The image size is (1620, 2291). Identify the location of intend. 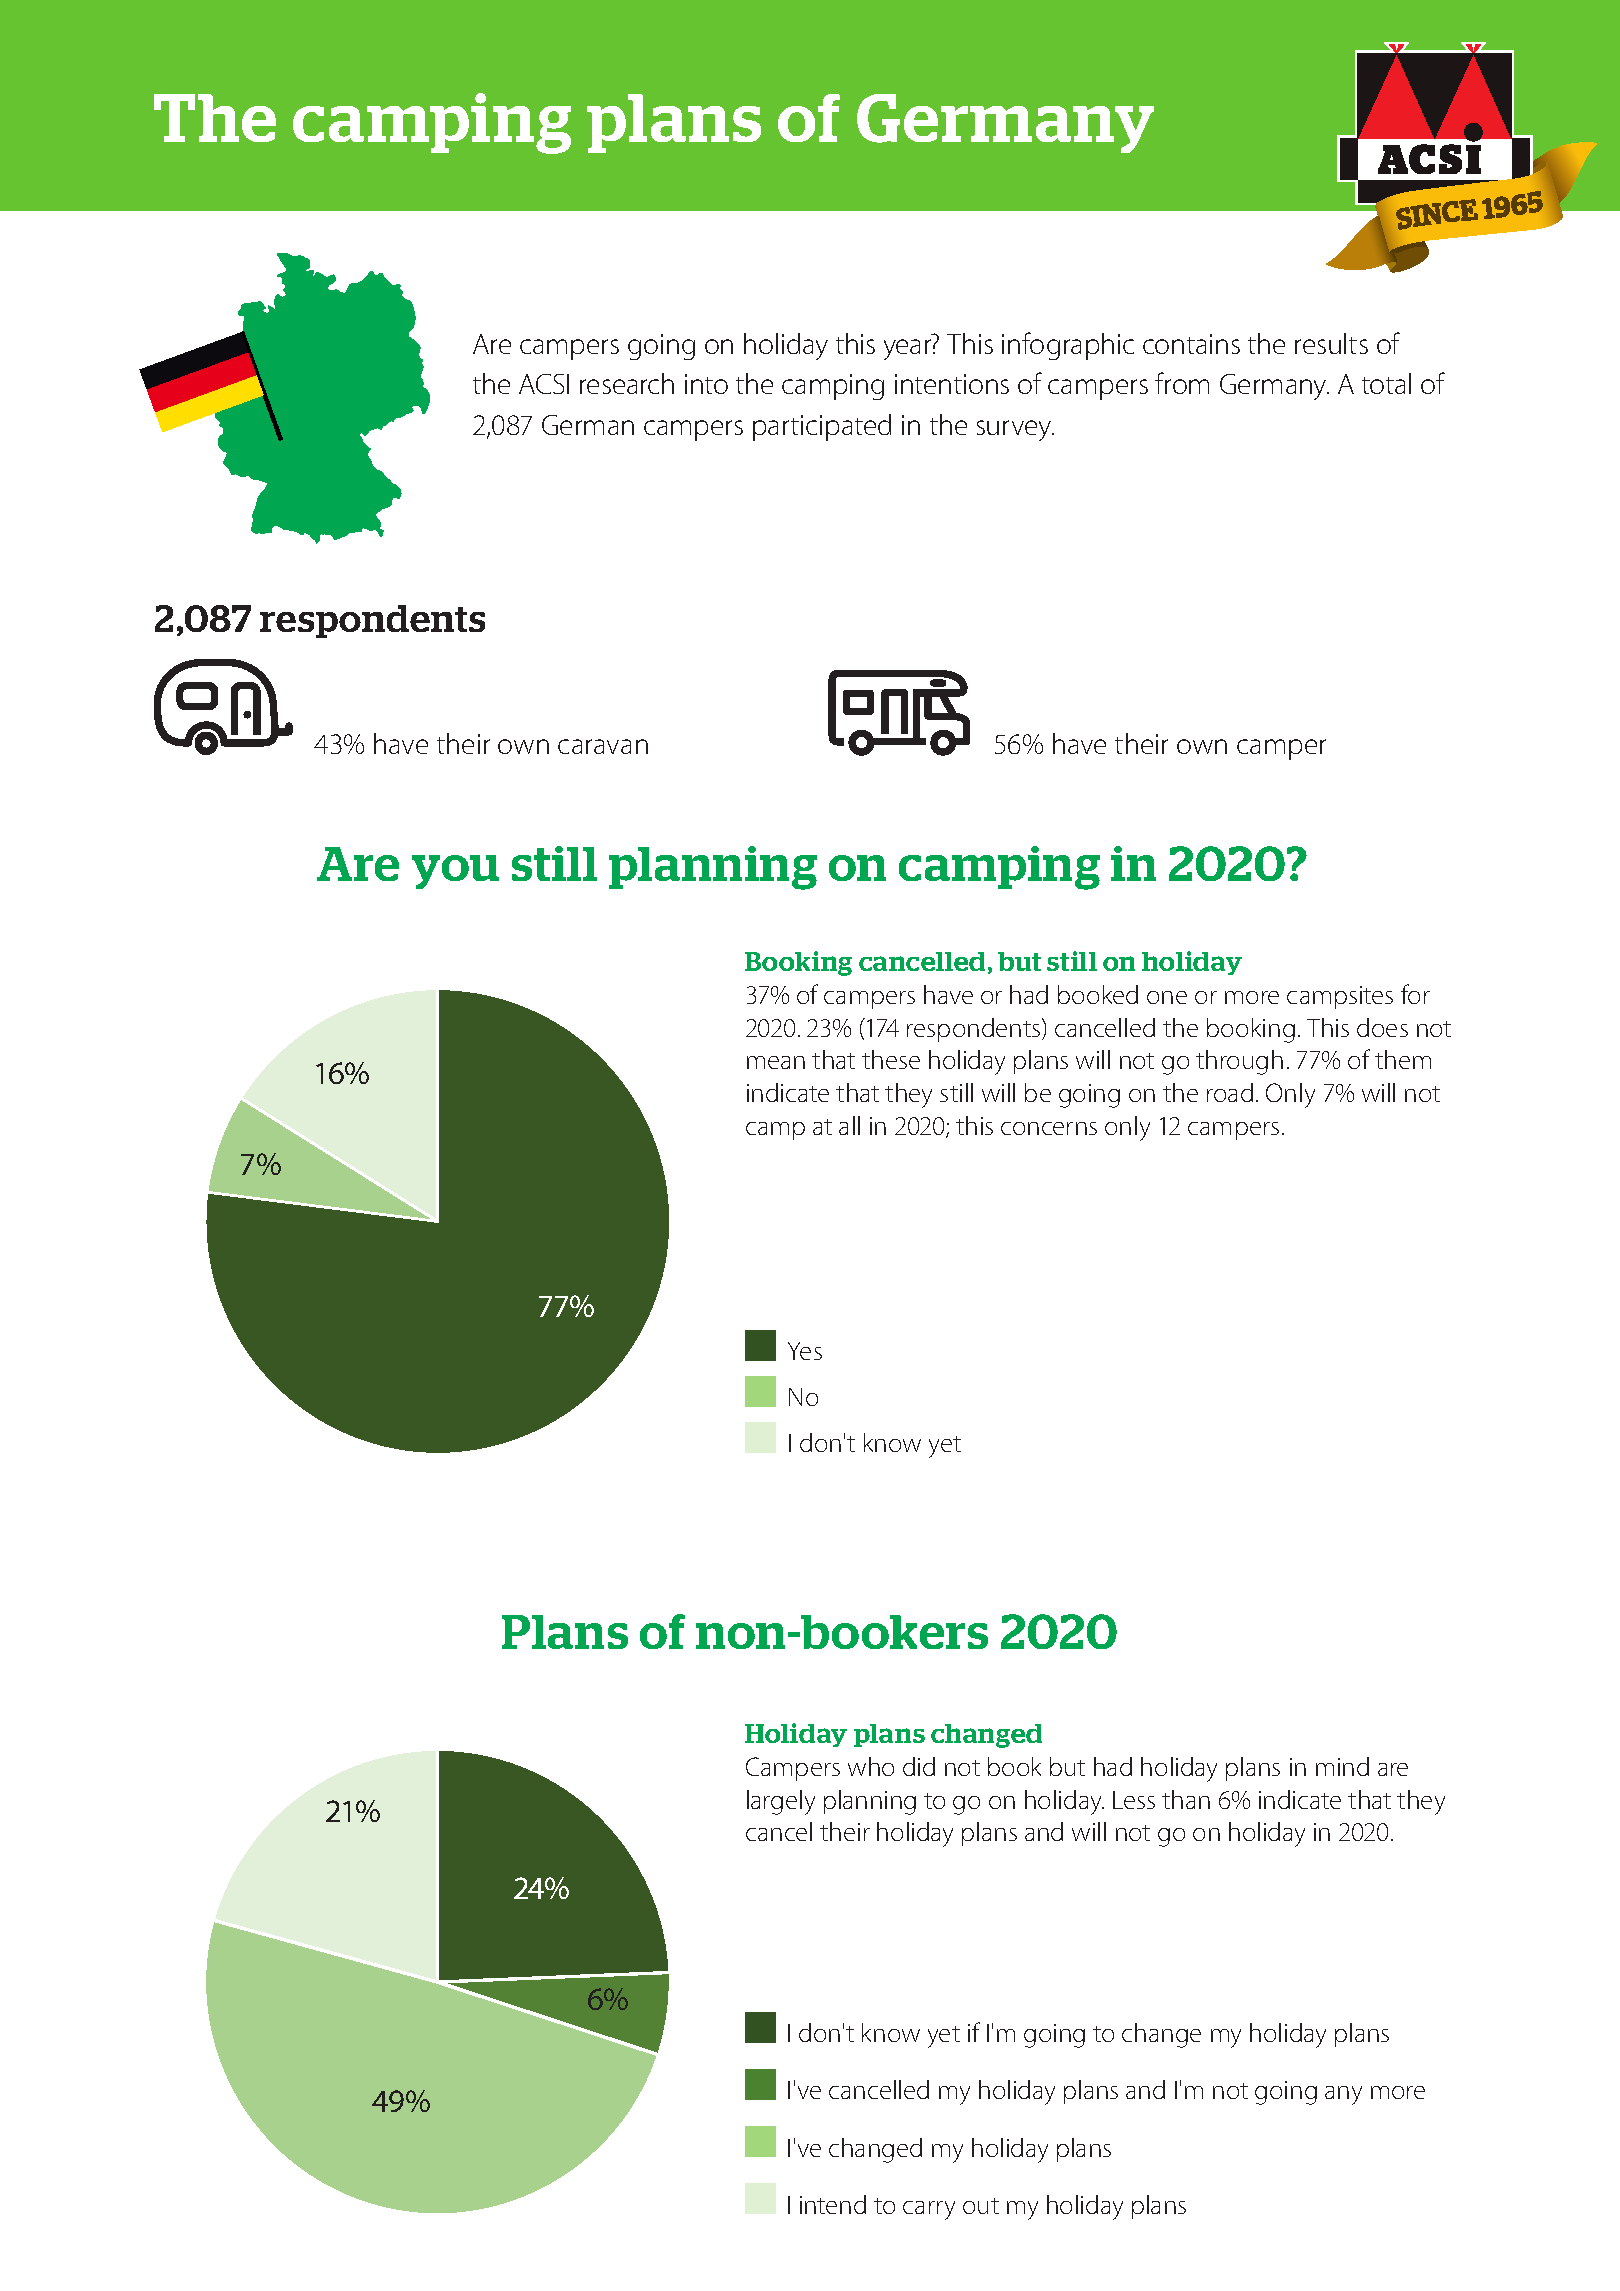
(833, 2204).
